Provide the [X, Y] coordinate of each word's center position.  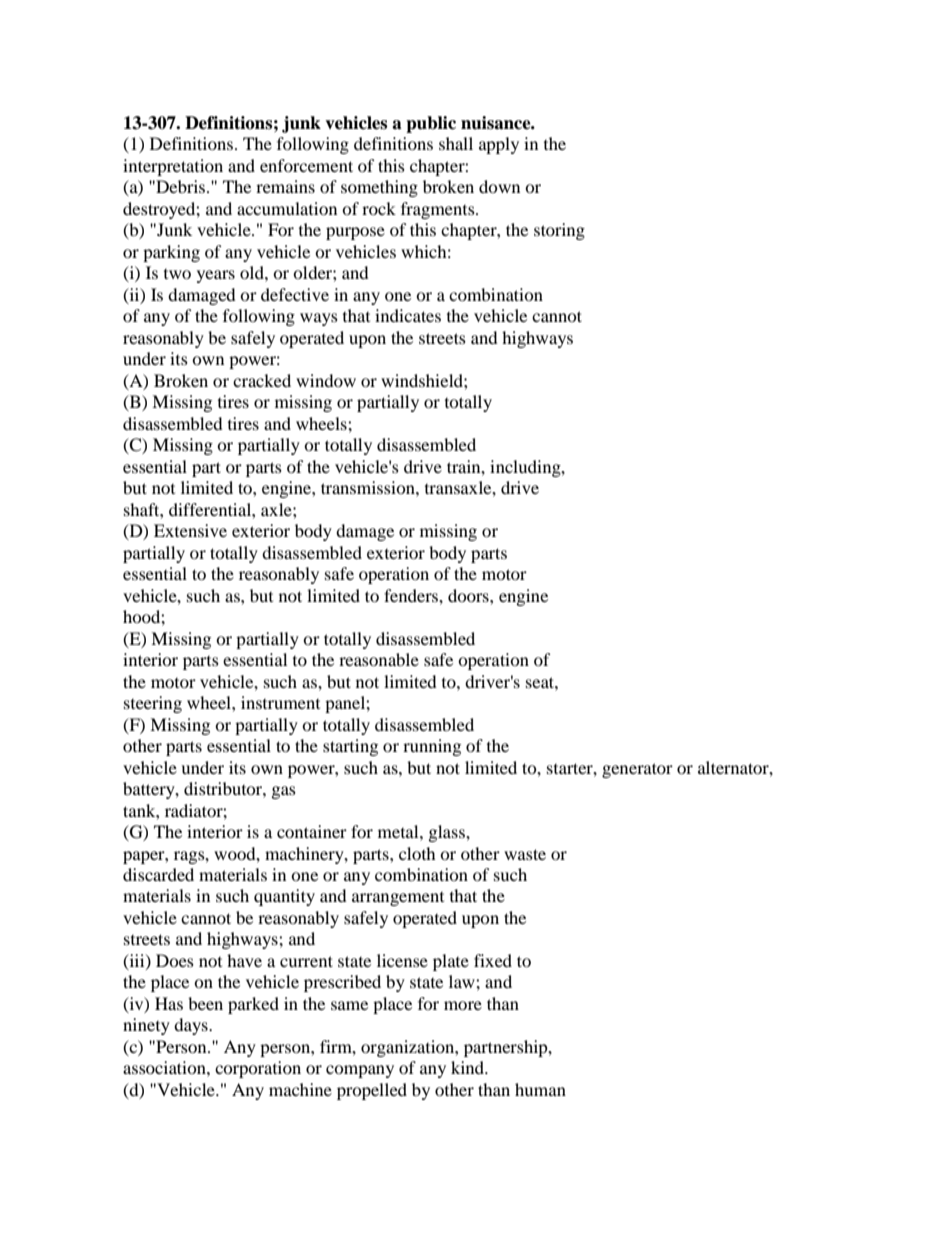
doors [469, 595]
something [379, 188]
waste [525, 854]
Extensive [190, 530]
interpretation [173, 167]
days [192, 1026]
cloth [417, 853]
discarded [158, 874]
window [326, 380]
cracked [262, 380]
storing [559, 231]
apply [499, 145]
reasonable [379, 659]
